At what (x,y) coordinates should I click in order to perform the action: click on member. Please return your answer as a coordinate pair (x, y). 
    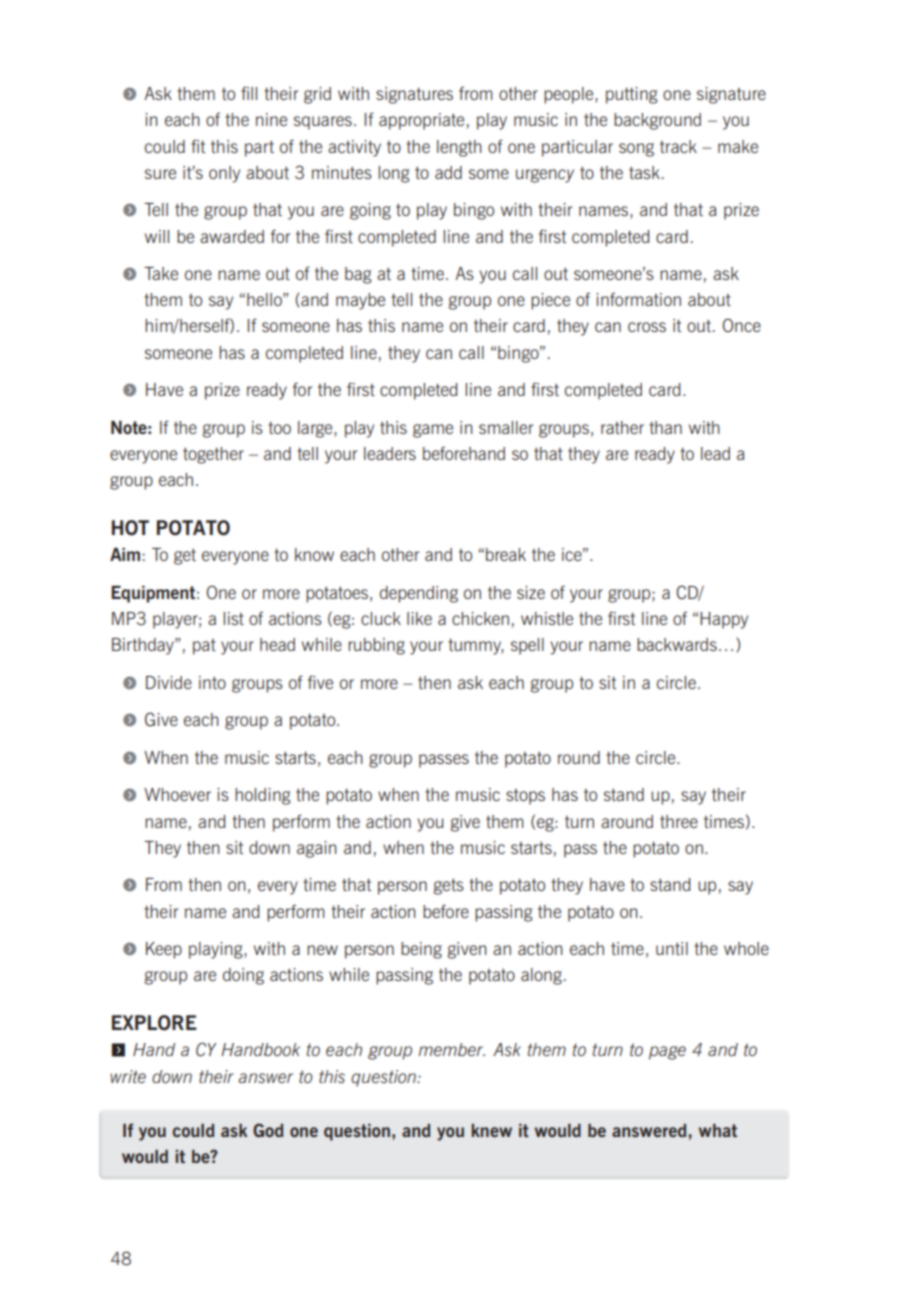
    Looking at the image, I should click on (452, 1049).
